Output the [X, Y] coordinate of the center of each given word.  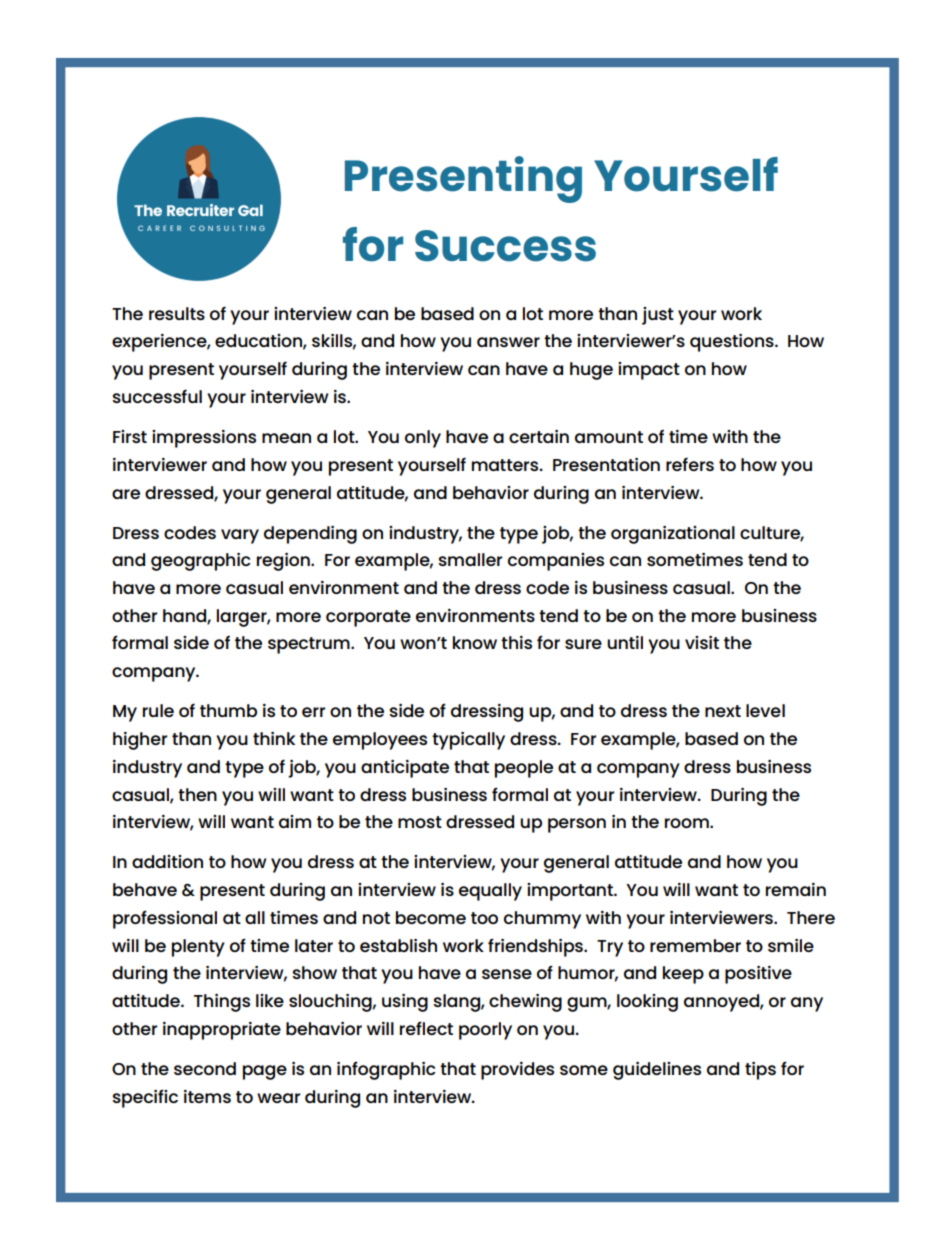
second [205, 1068]
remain [796, 889]
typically [468, 741]
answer [508, 342]
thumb [228, 710]
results [177, 313]
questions [733, 343]
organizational [673, 535]
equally [490, 892]
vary [240, 536]
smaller [470, 559]
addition [167, 861]
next [723, 711]
